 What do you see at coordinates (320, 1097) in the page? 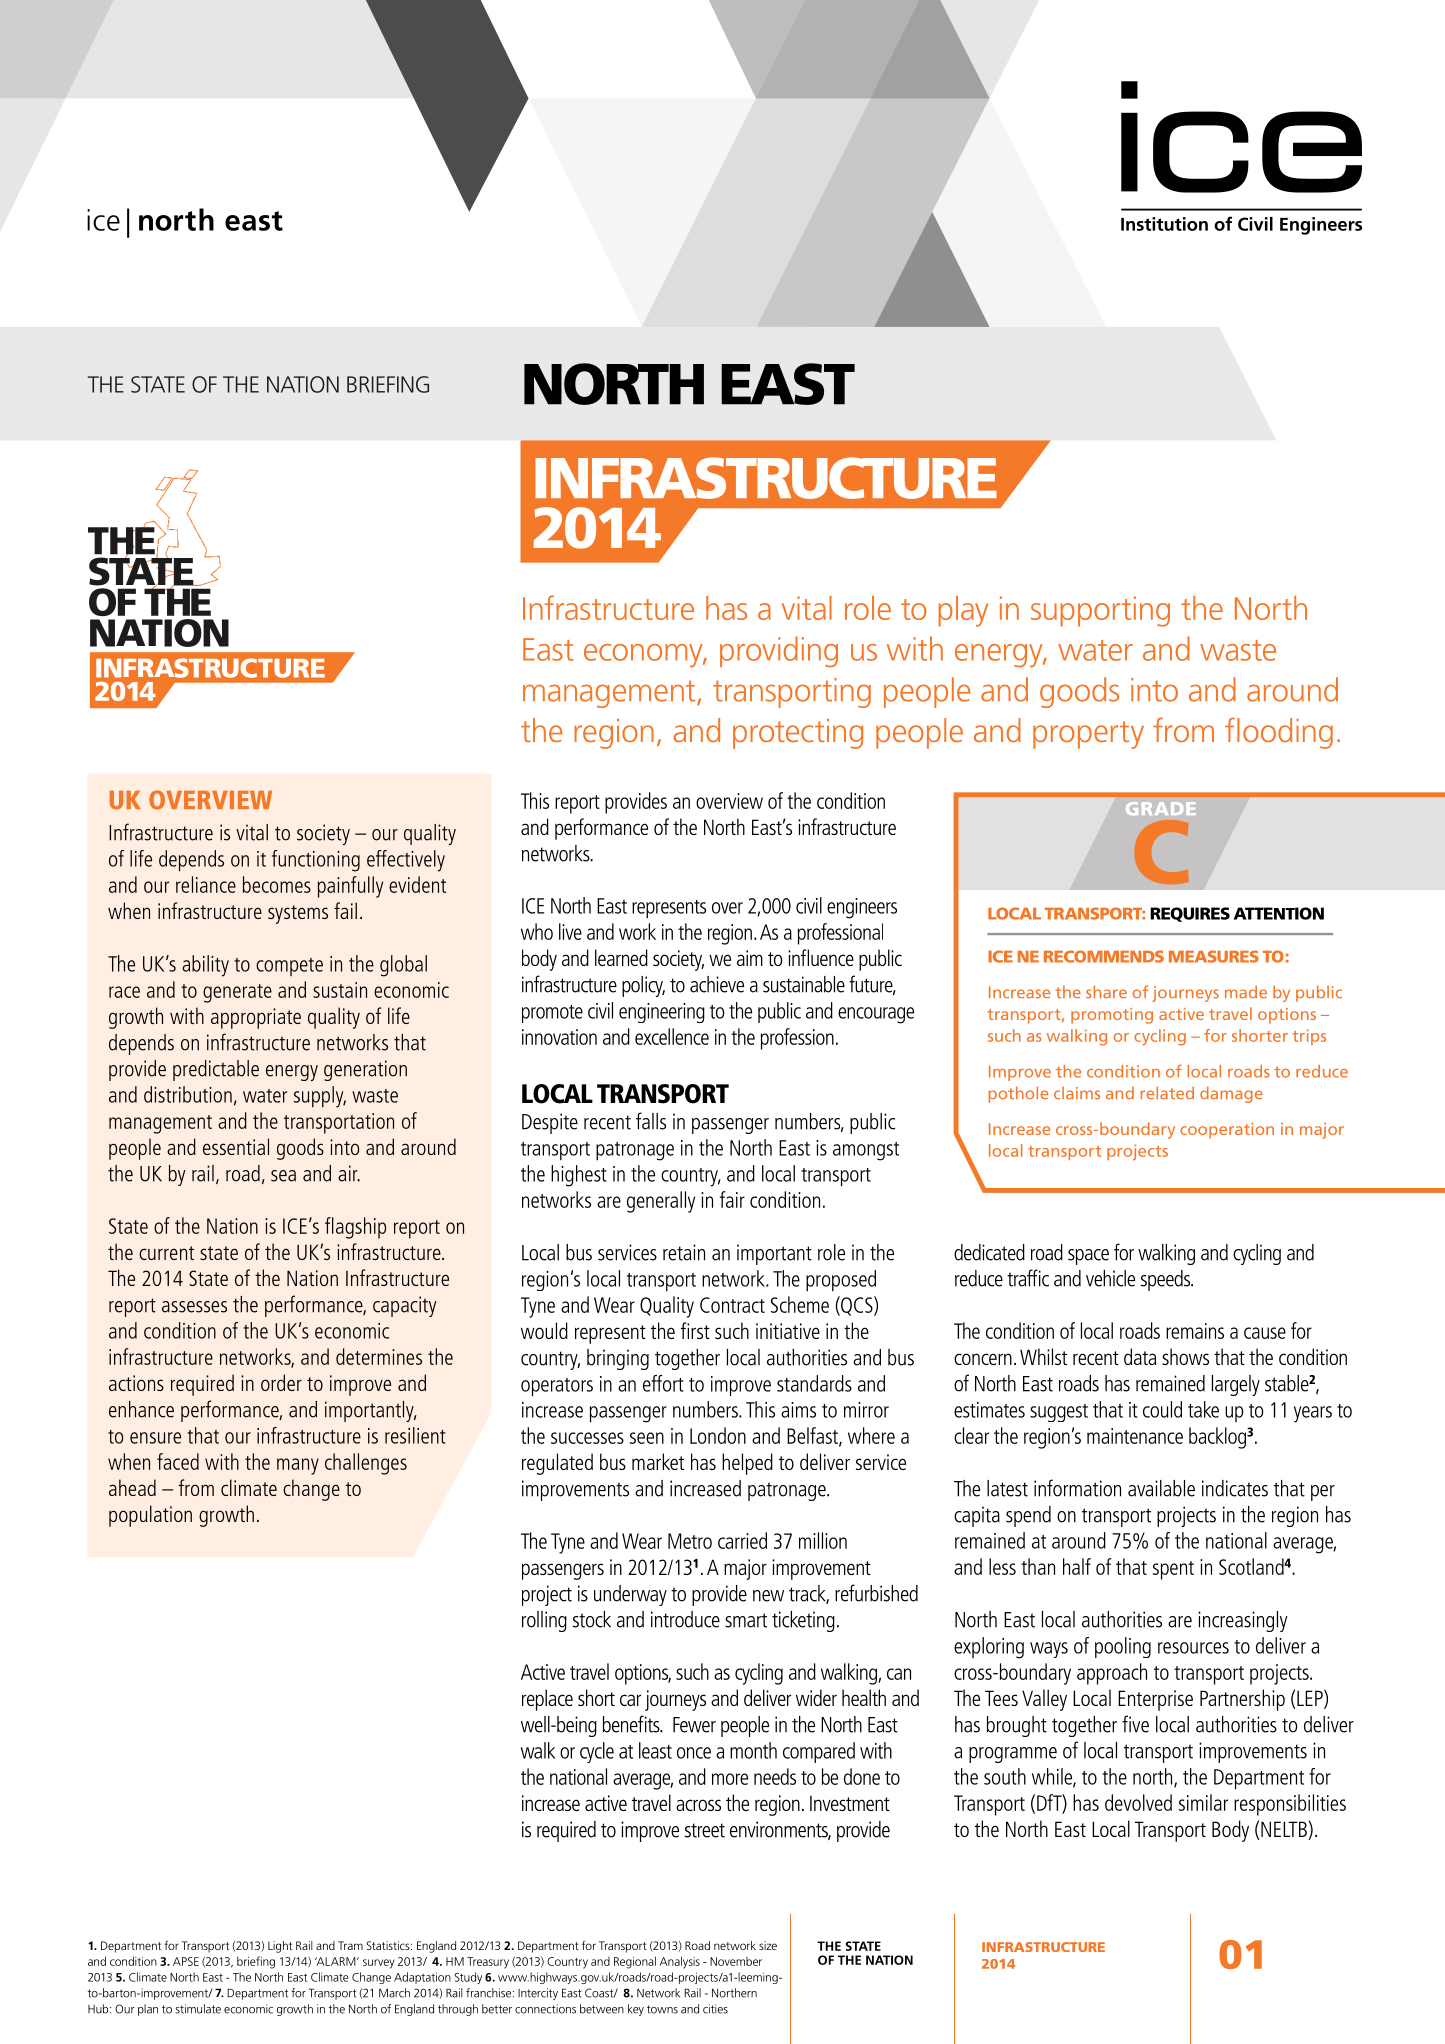
I see `supply` at bounding box center [320, 1097].
